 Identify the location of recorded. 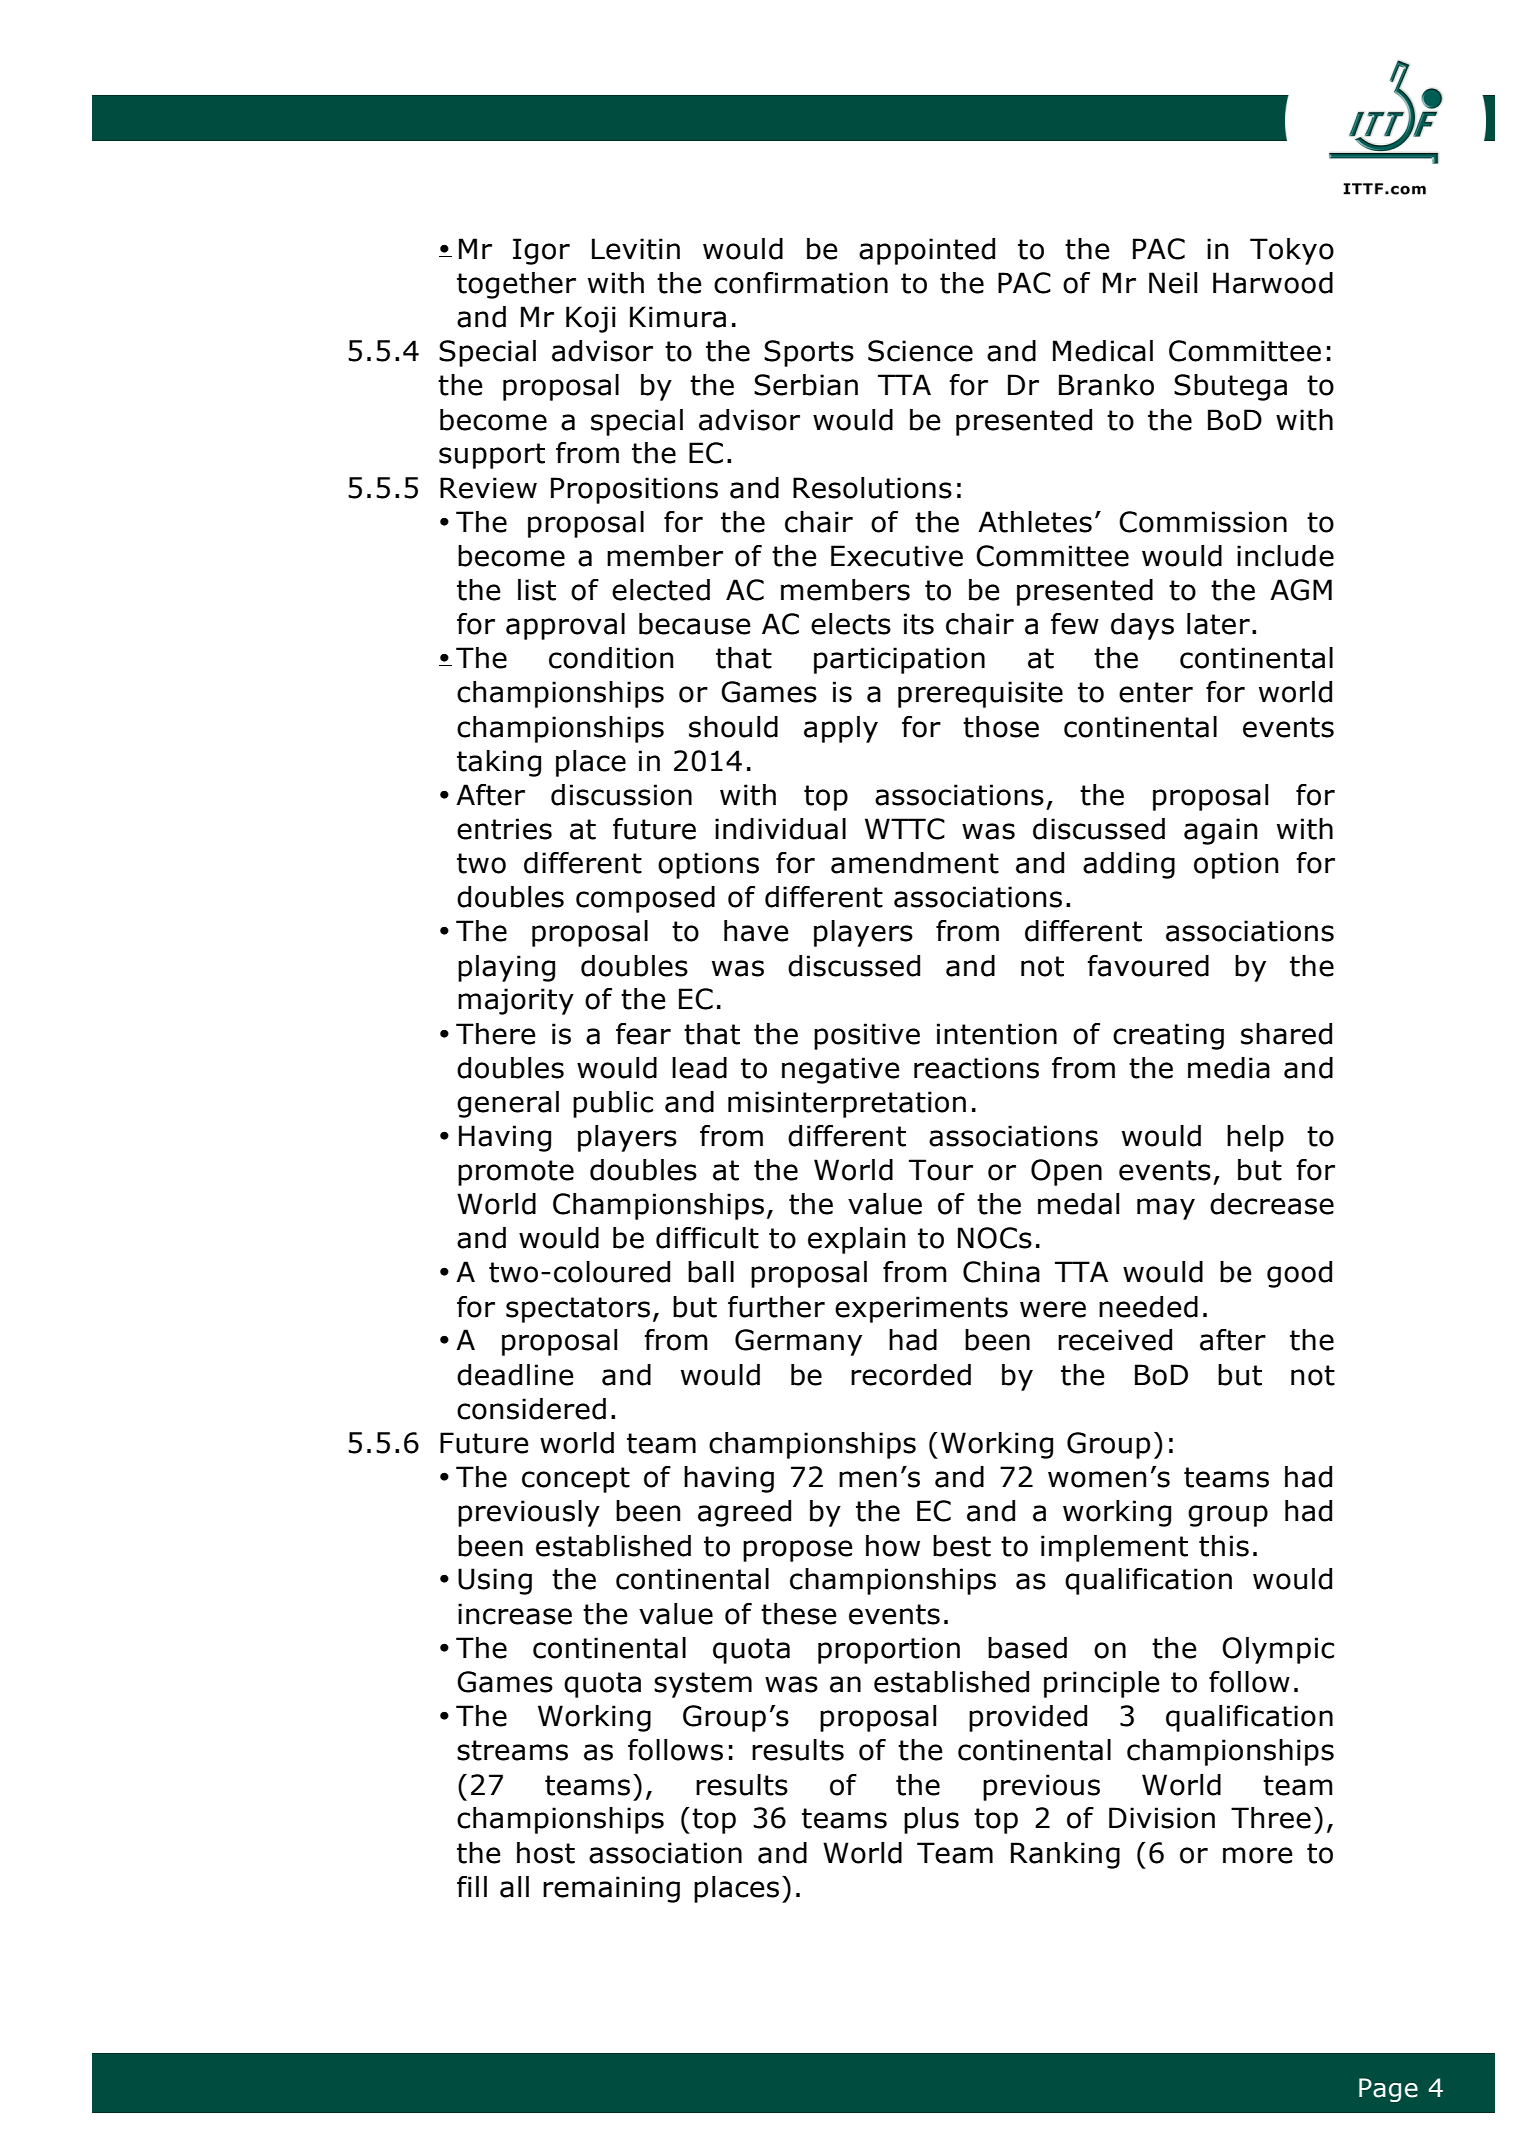
(911, 1375).
